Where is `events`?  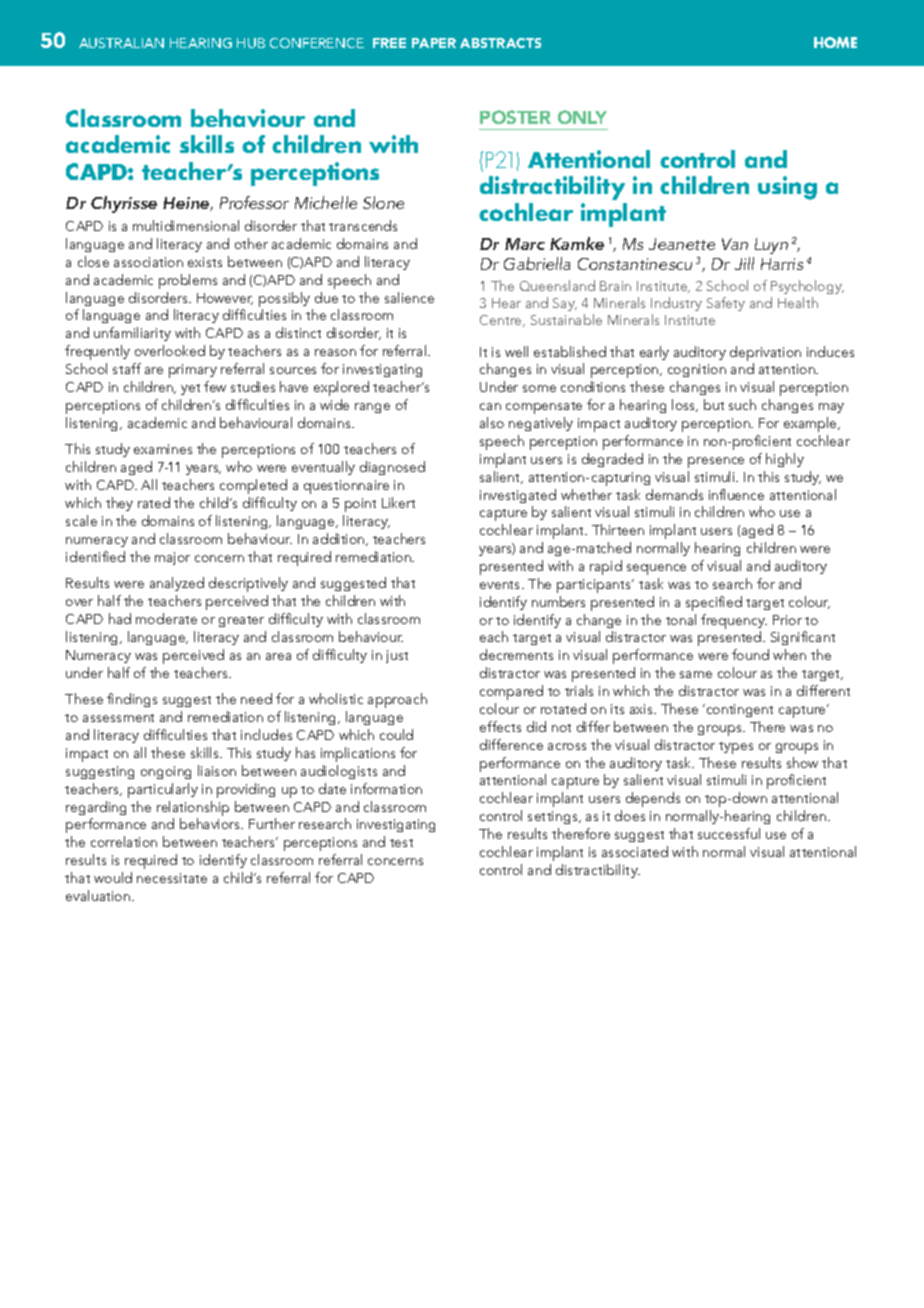 events is located at coordinates (501, 585).
